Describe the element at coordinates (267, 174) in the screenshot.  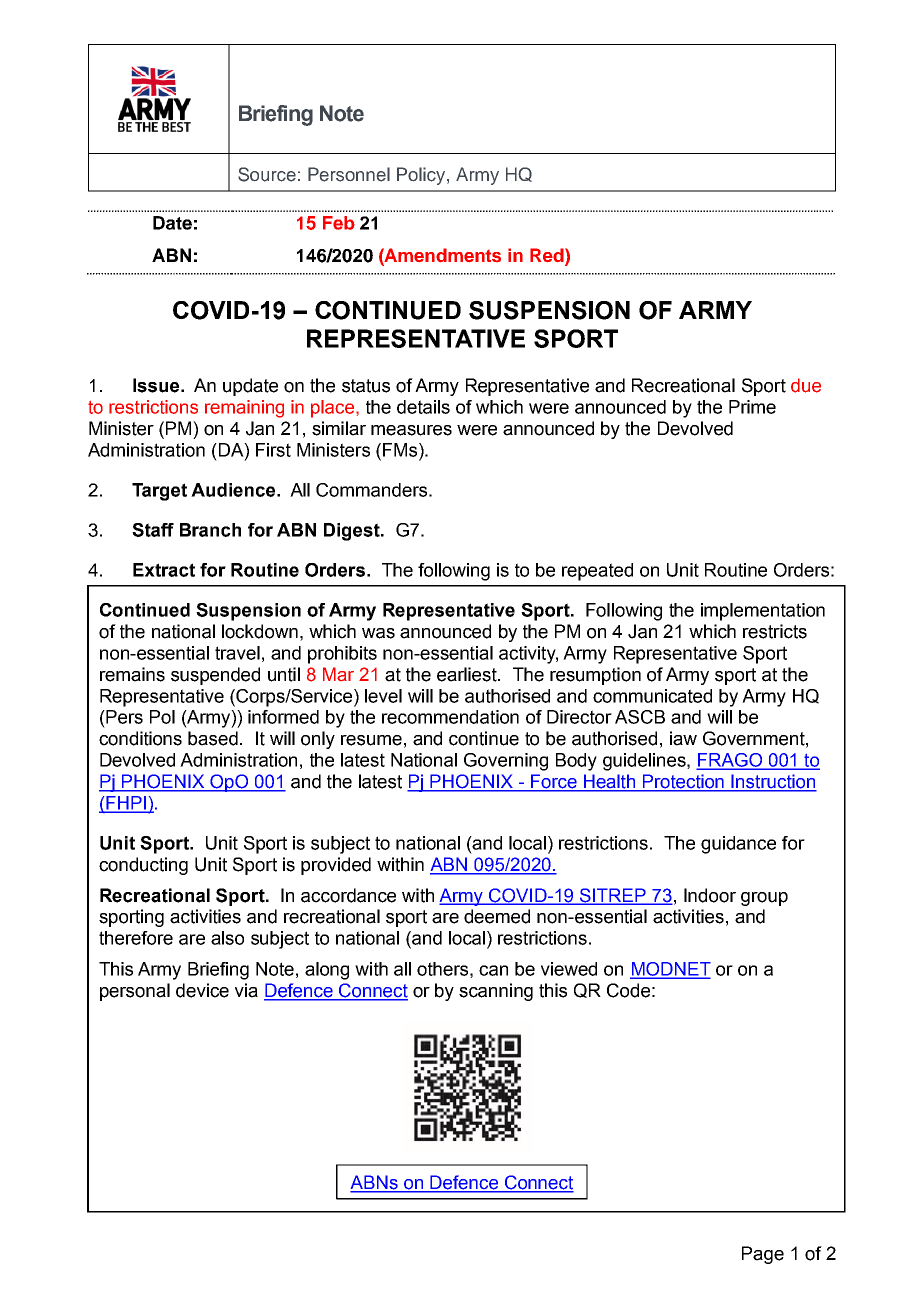
I see `Source` at that location.
